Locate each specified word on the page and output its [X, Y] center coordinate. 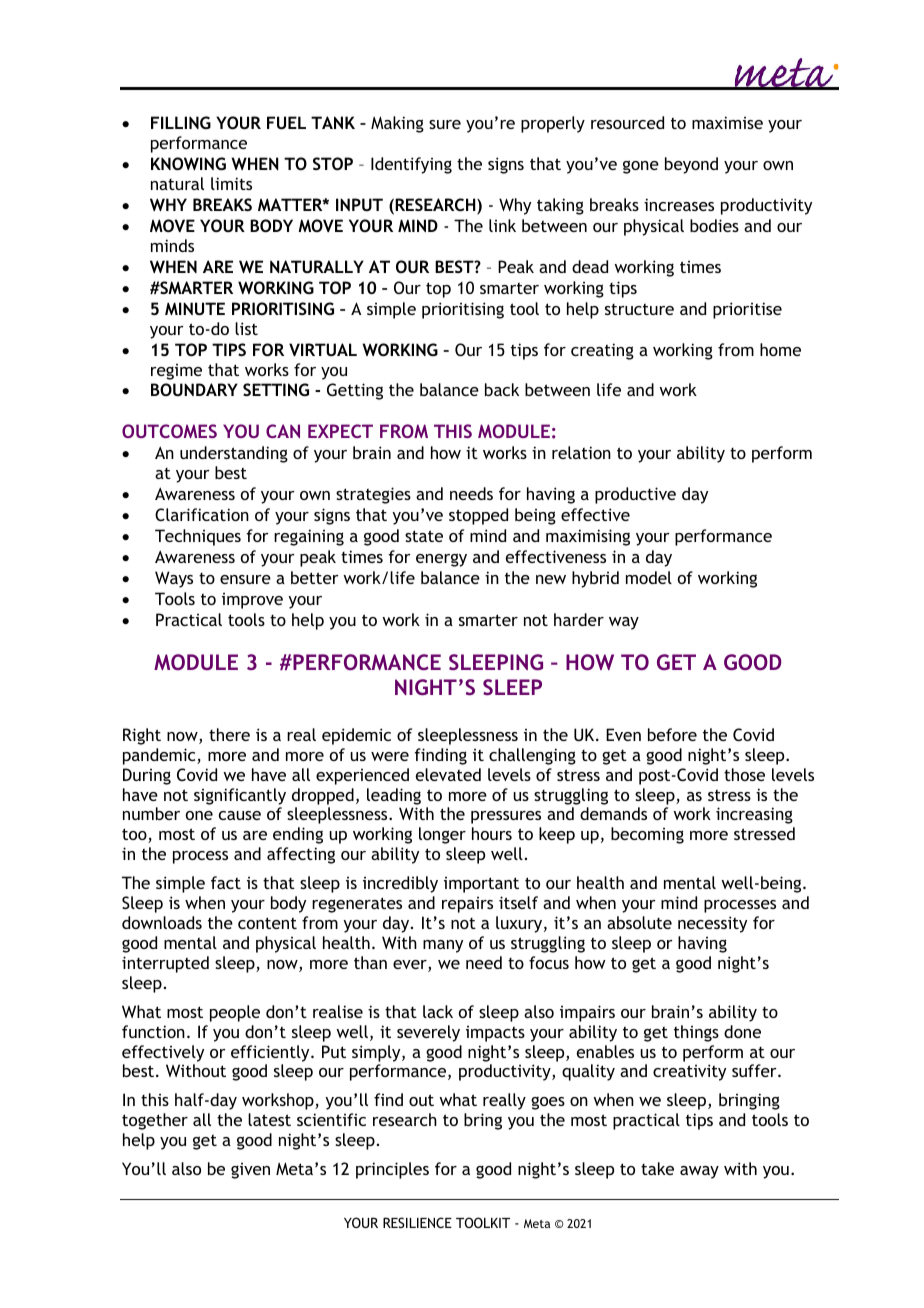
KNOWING [188, 163]
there [229, 734]
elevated [448, 774]
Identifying [411, 165]
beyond [691, 165]
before [672, 734]
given [250, 1171]
